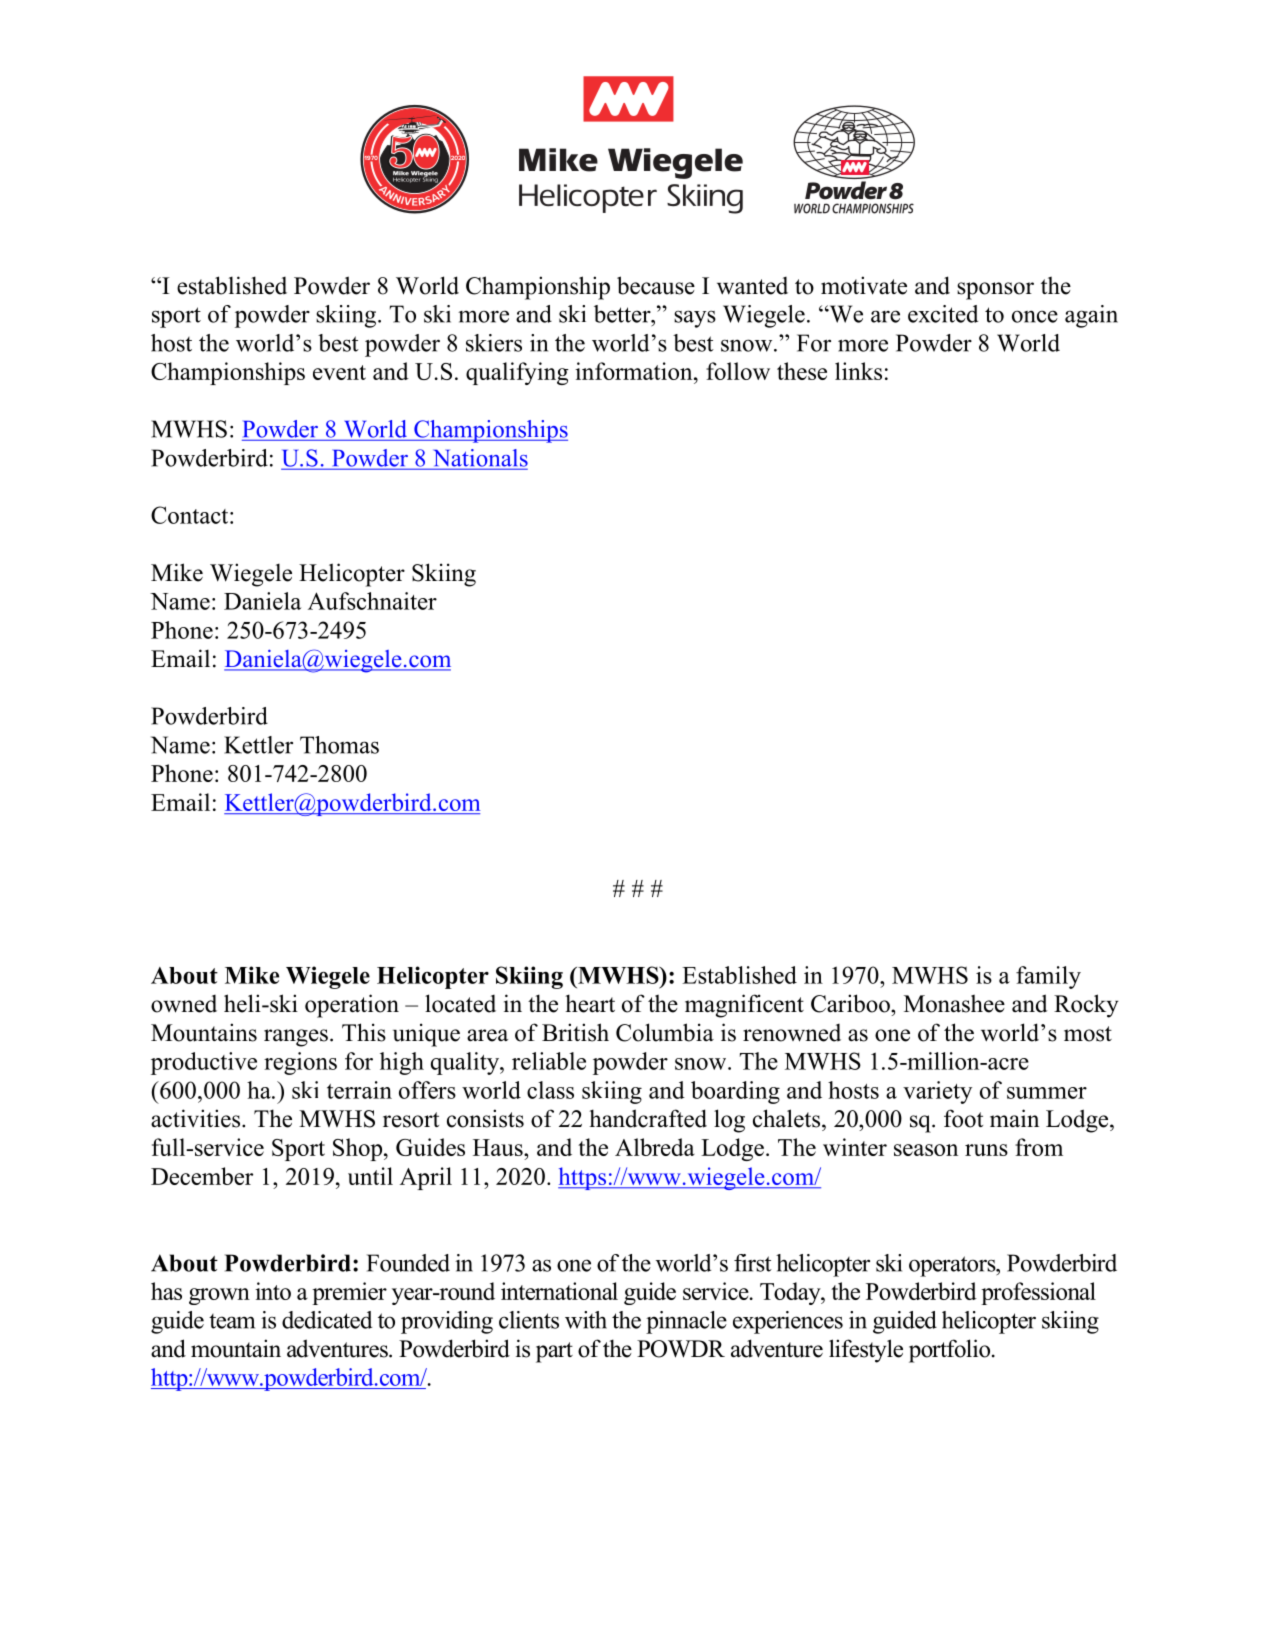 This screenshot has height=1648, width=1273. What do you see at coordinates (623, 314) in the screenshot?
I see `better` at bounding box center [623, 314].
